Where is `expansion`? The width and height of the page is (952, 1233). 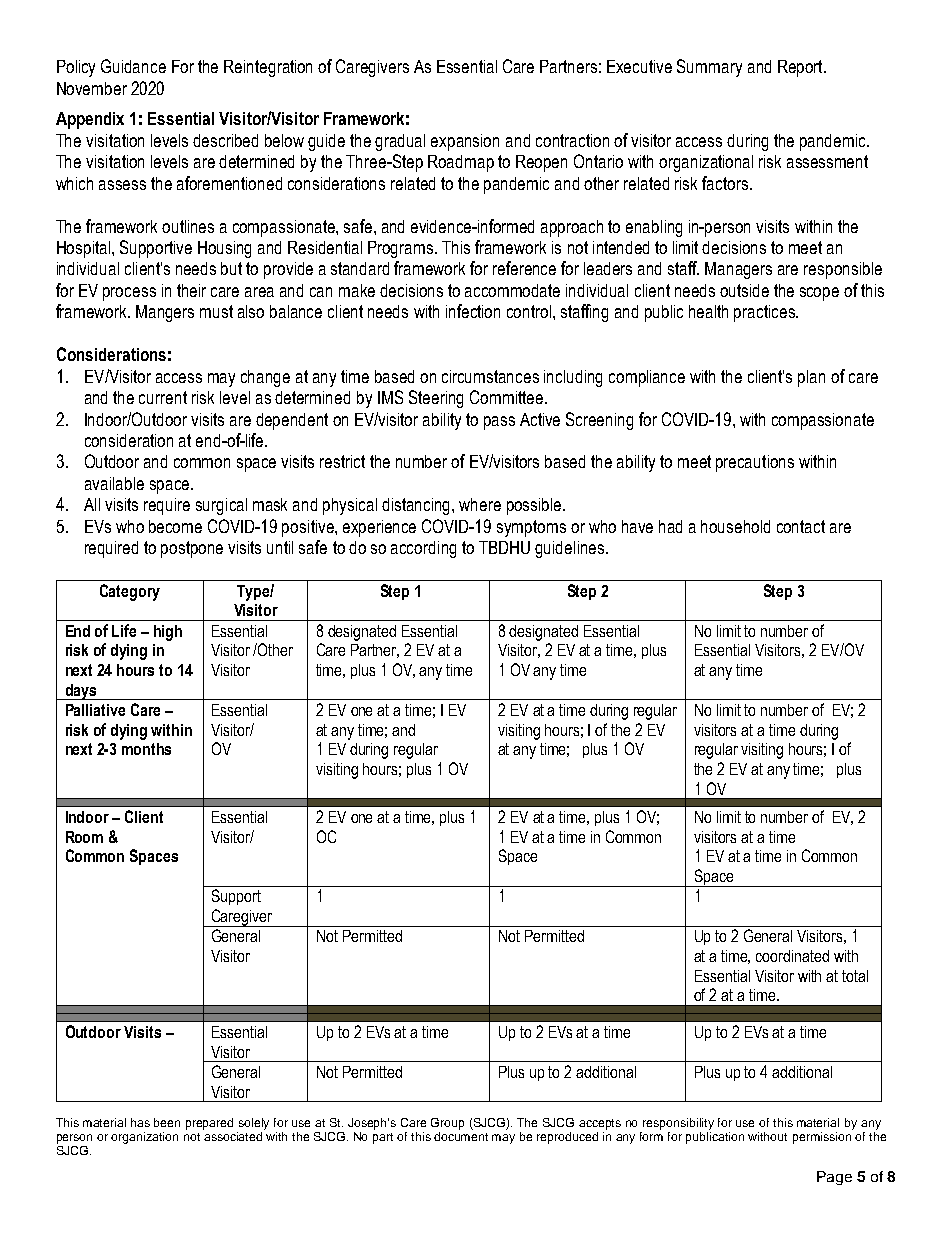
expansion is located at coordinates (465, 142).
